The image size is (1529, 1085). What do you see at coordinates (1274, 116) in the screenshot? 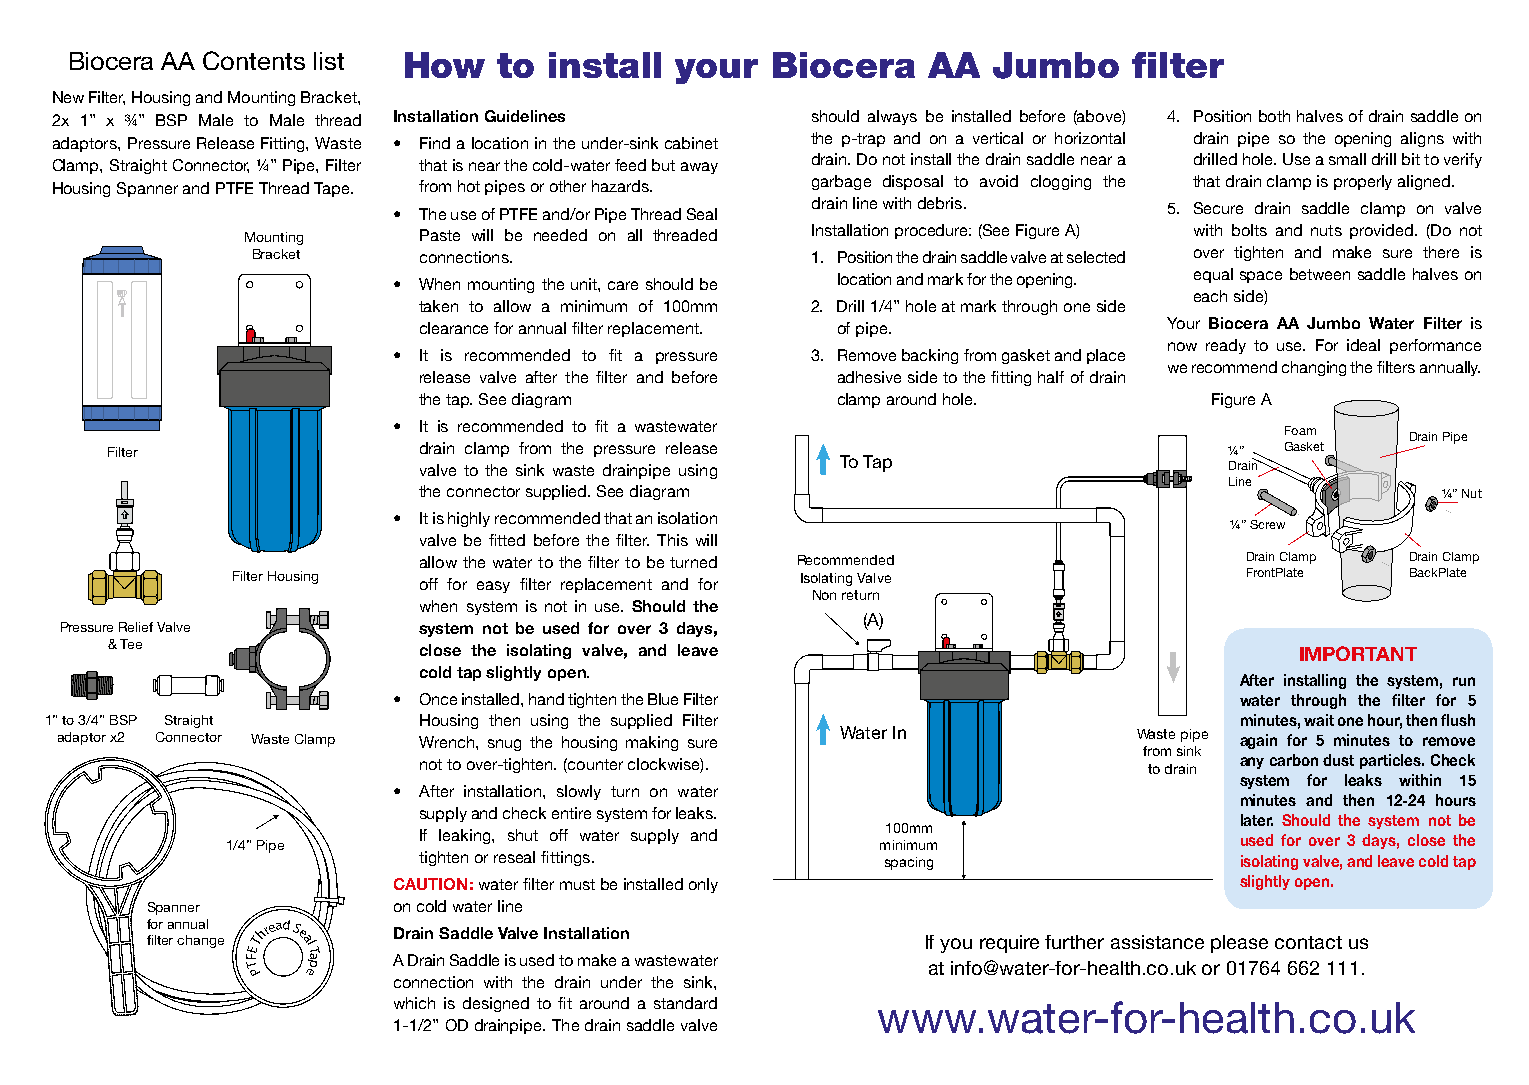
I see `both` at bounding box center [1274, 116].
